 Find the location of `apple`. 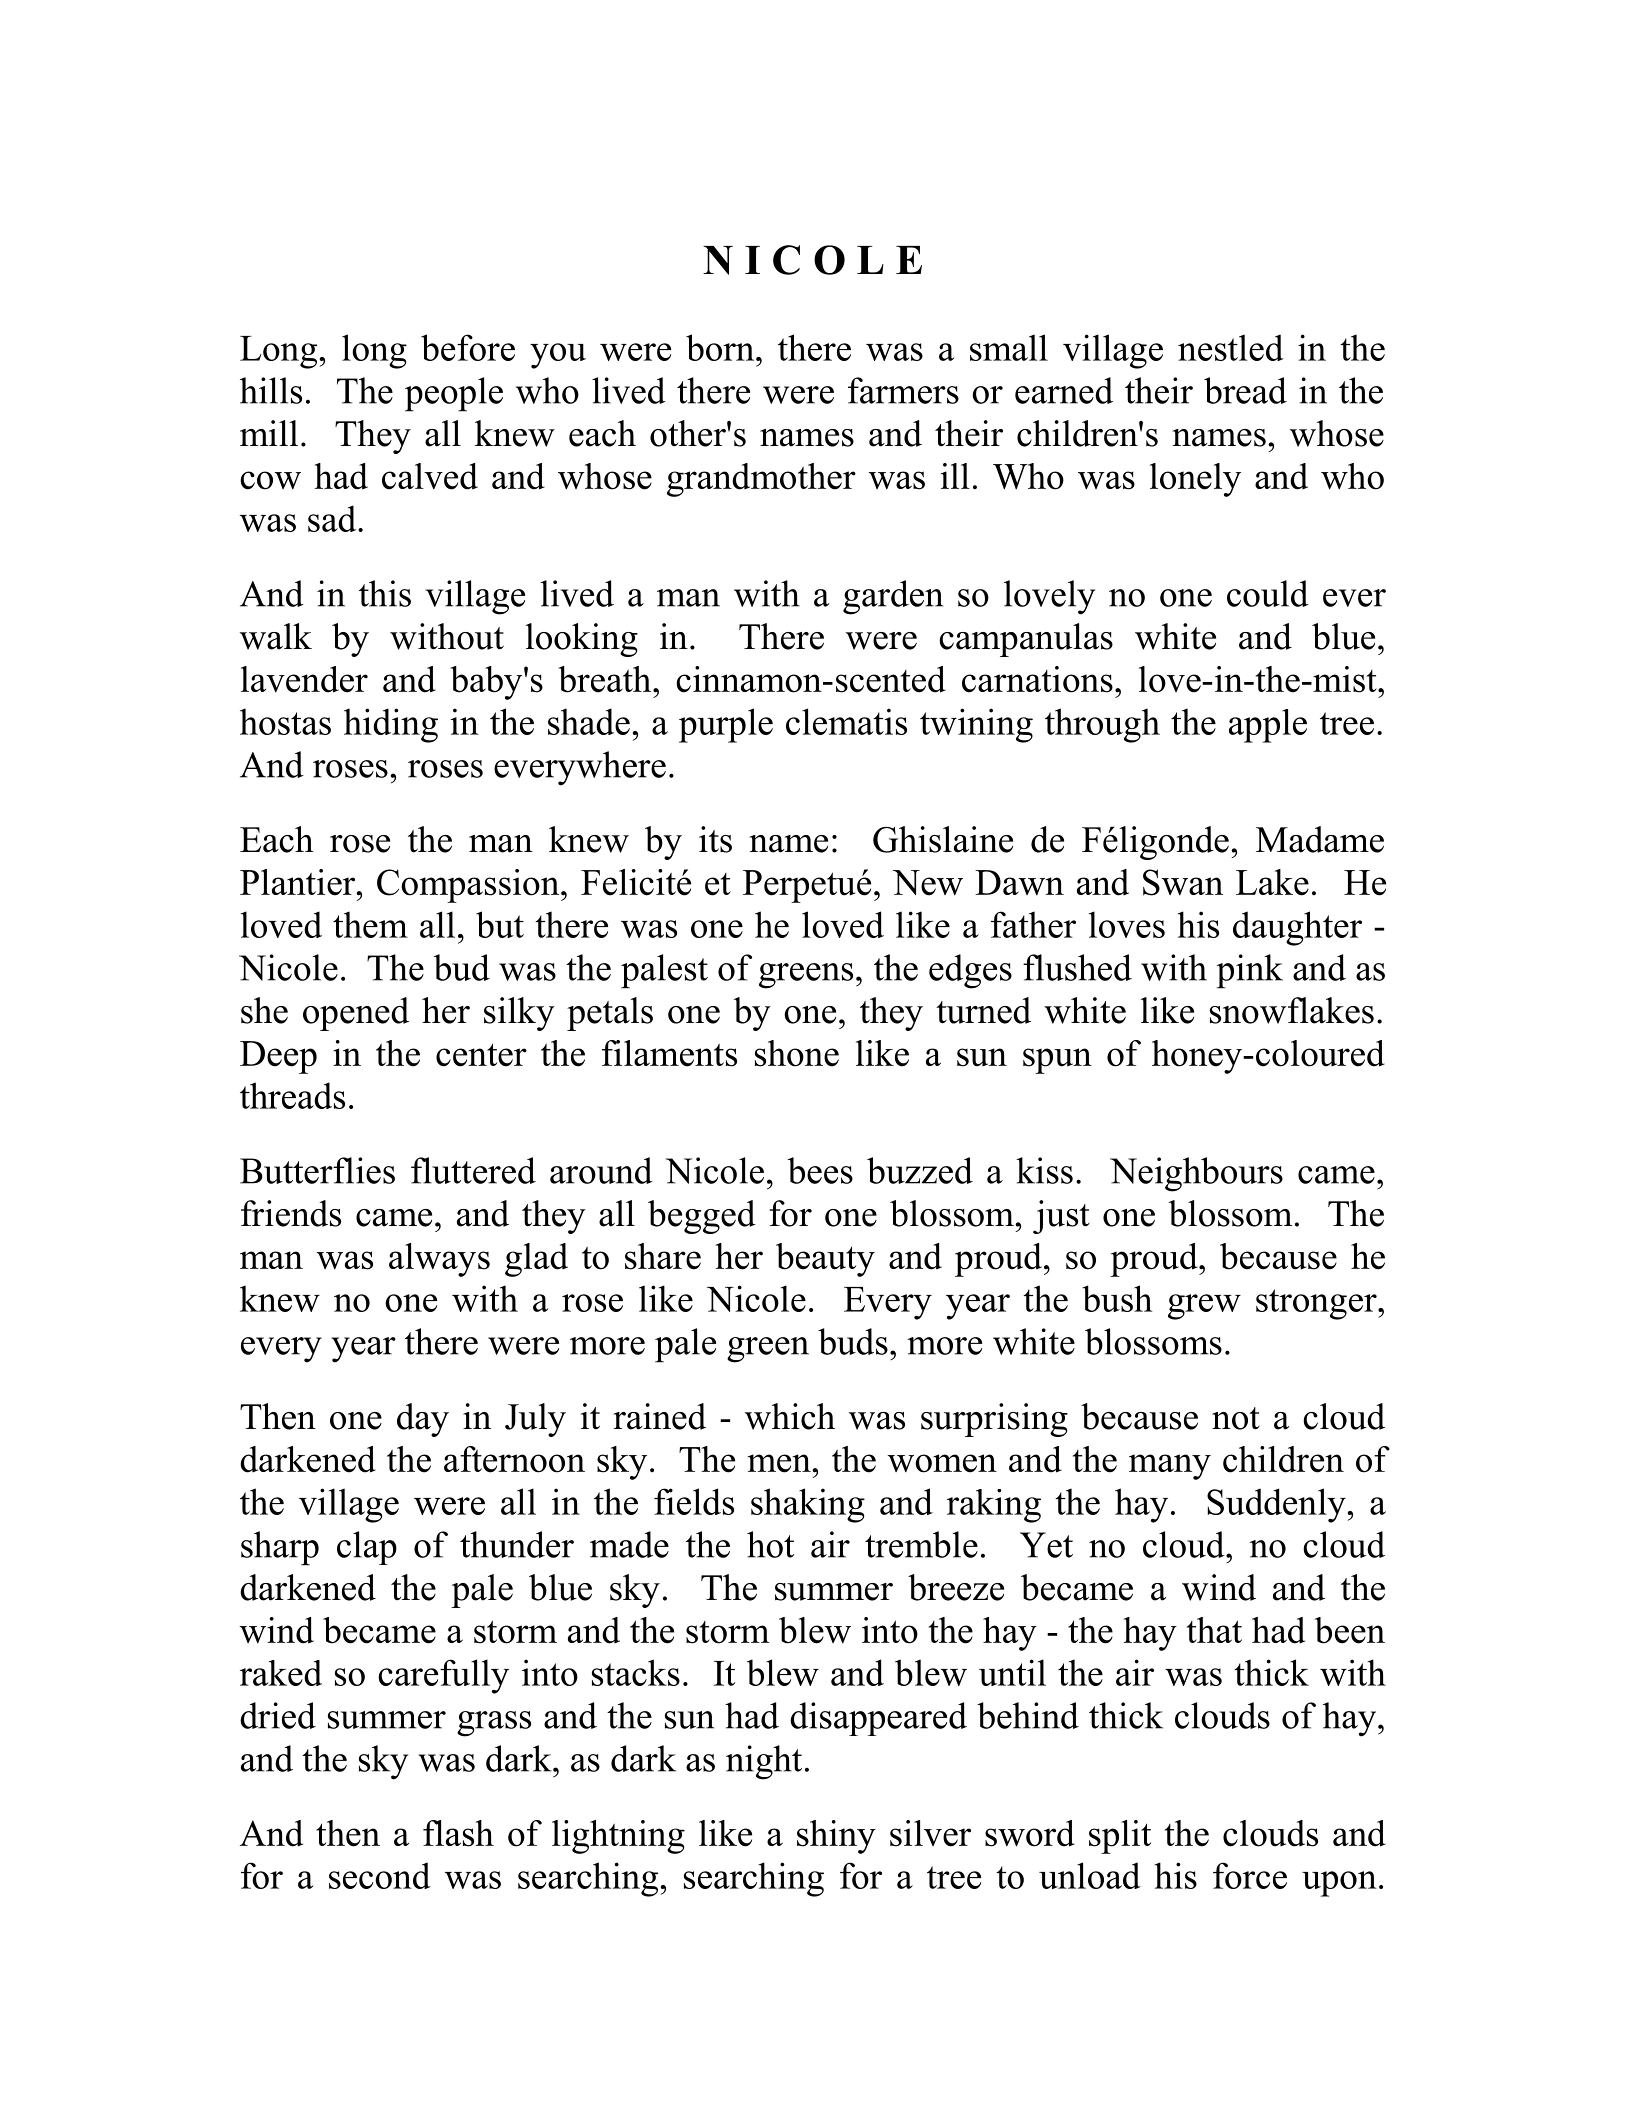

apple is located at coordinates (1268, 726).
